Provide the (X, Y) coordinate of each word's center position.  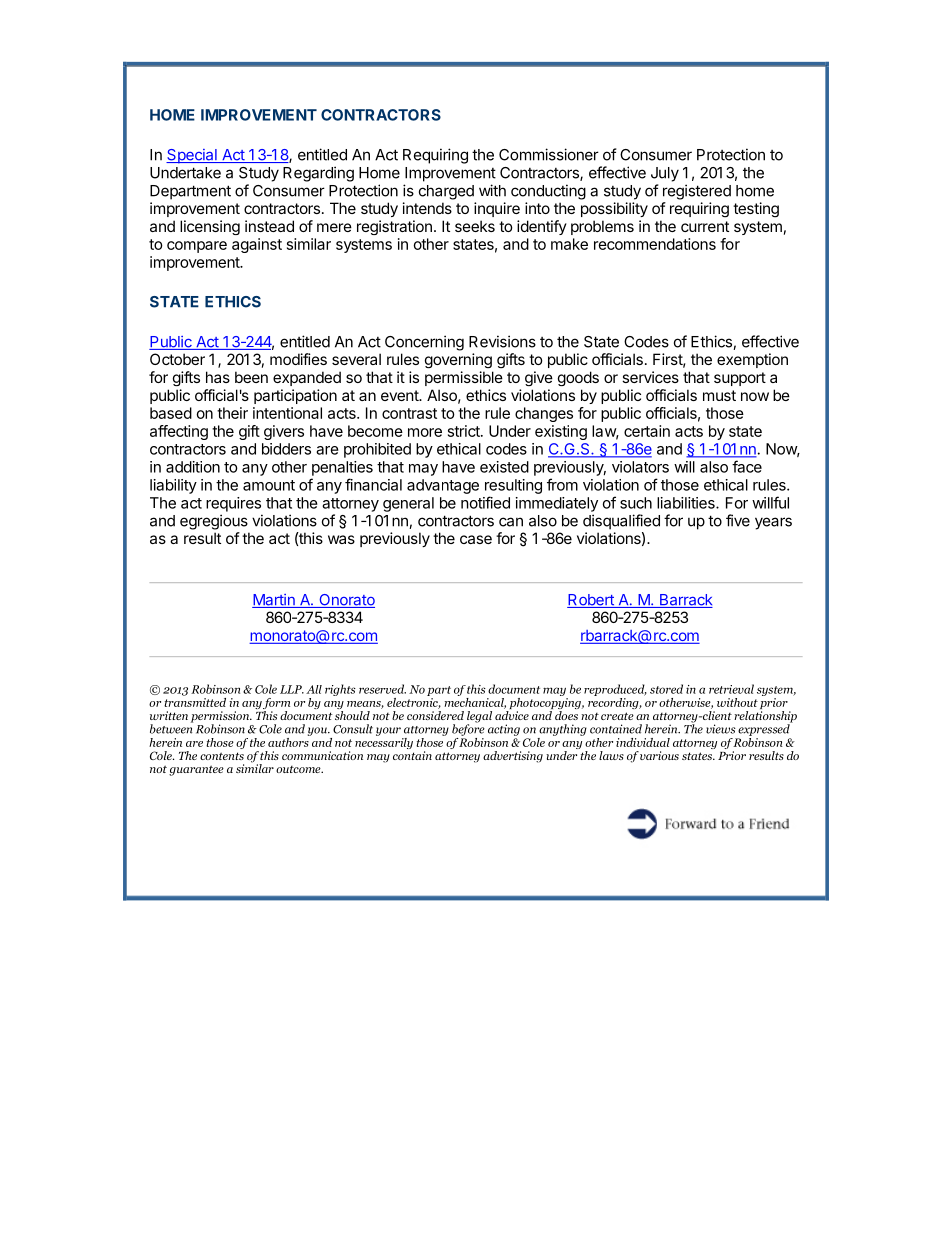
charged (446, 192)
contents (222, 756)
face (747, 466)
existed (504, 467)
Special (192, 156)
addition (193, 467)
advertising (513, 757)
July (665, 174)
